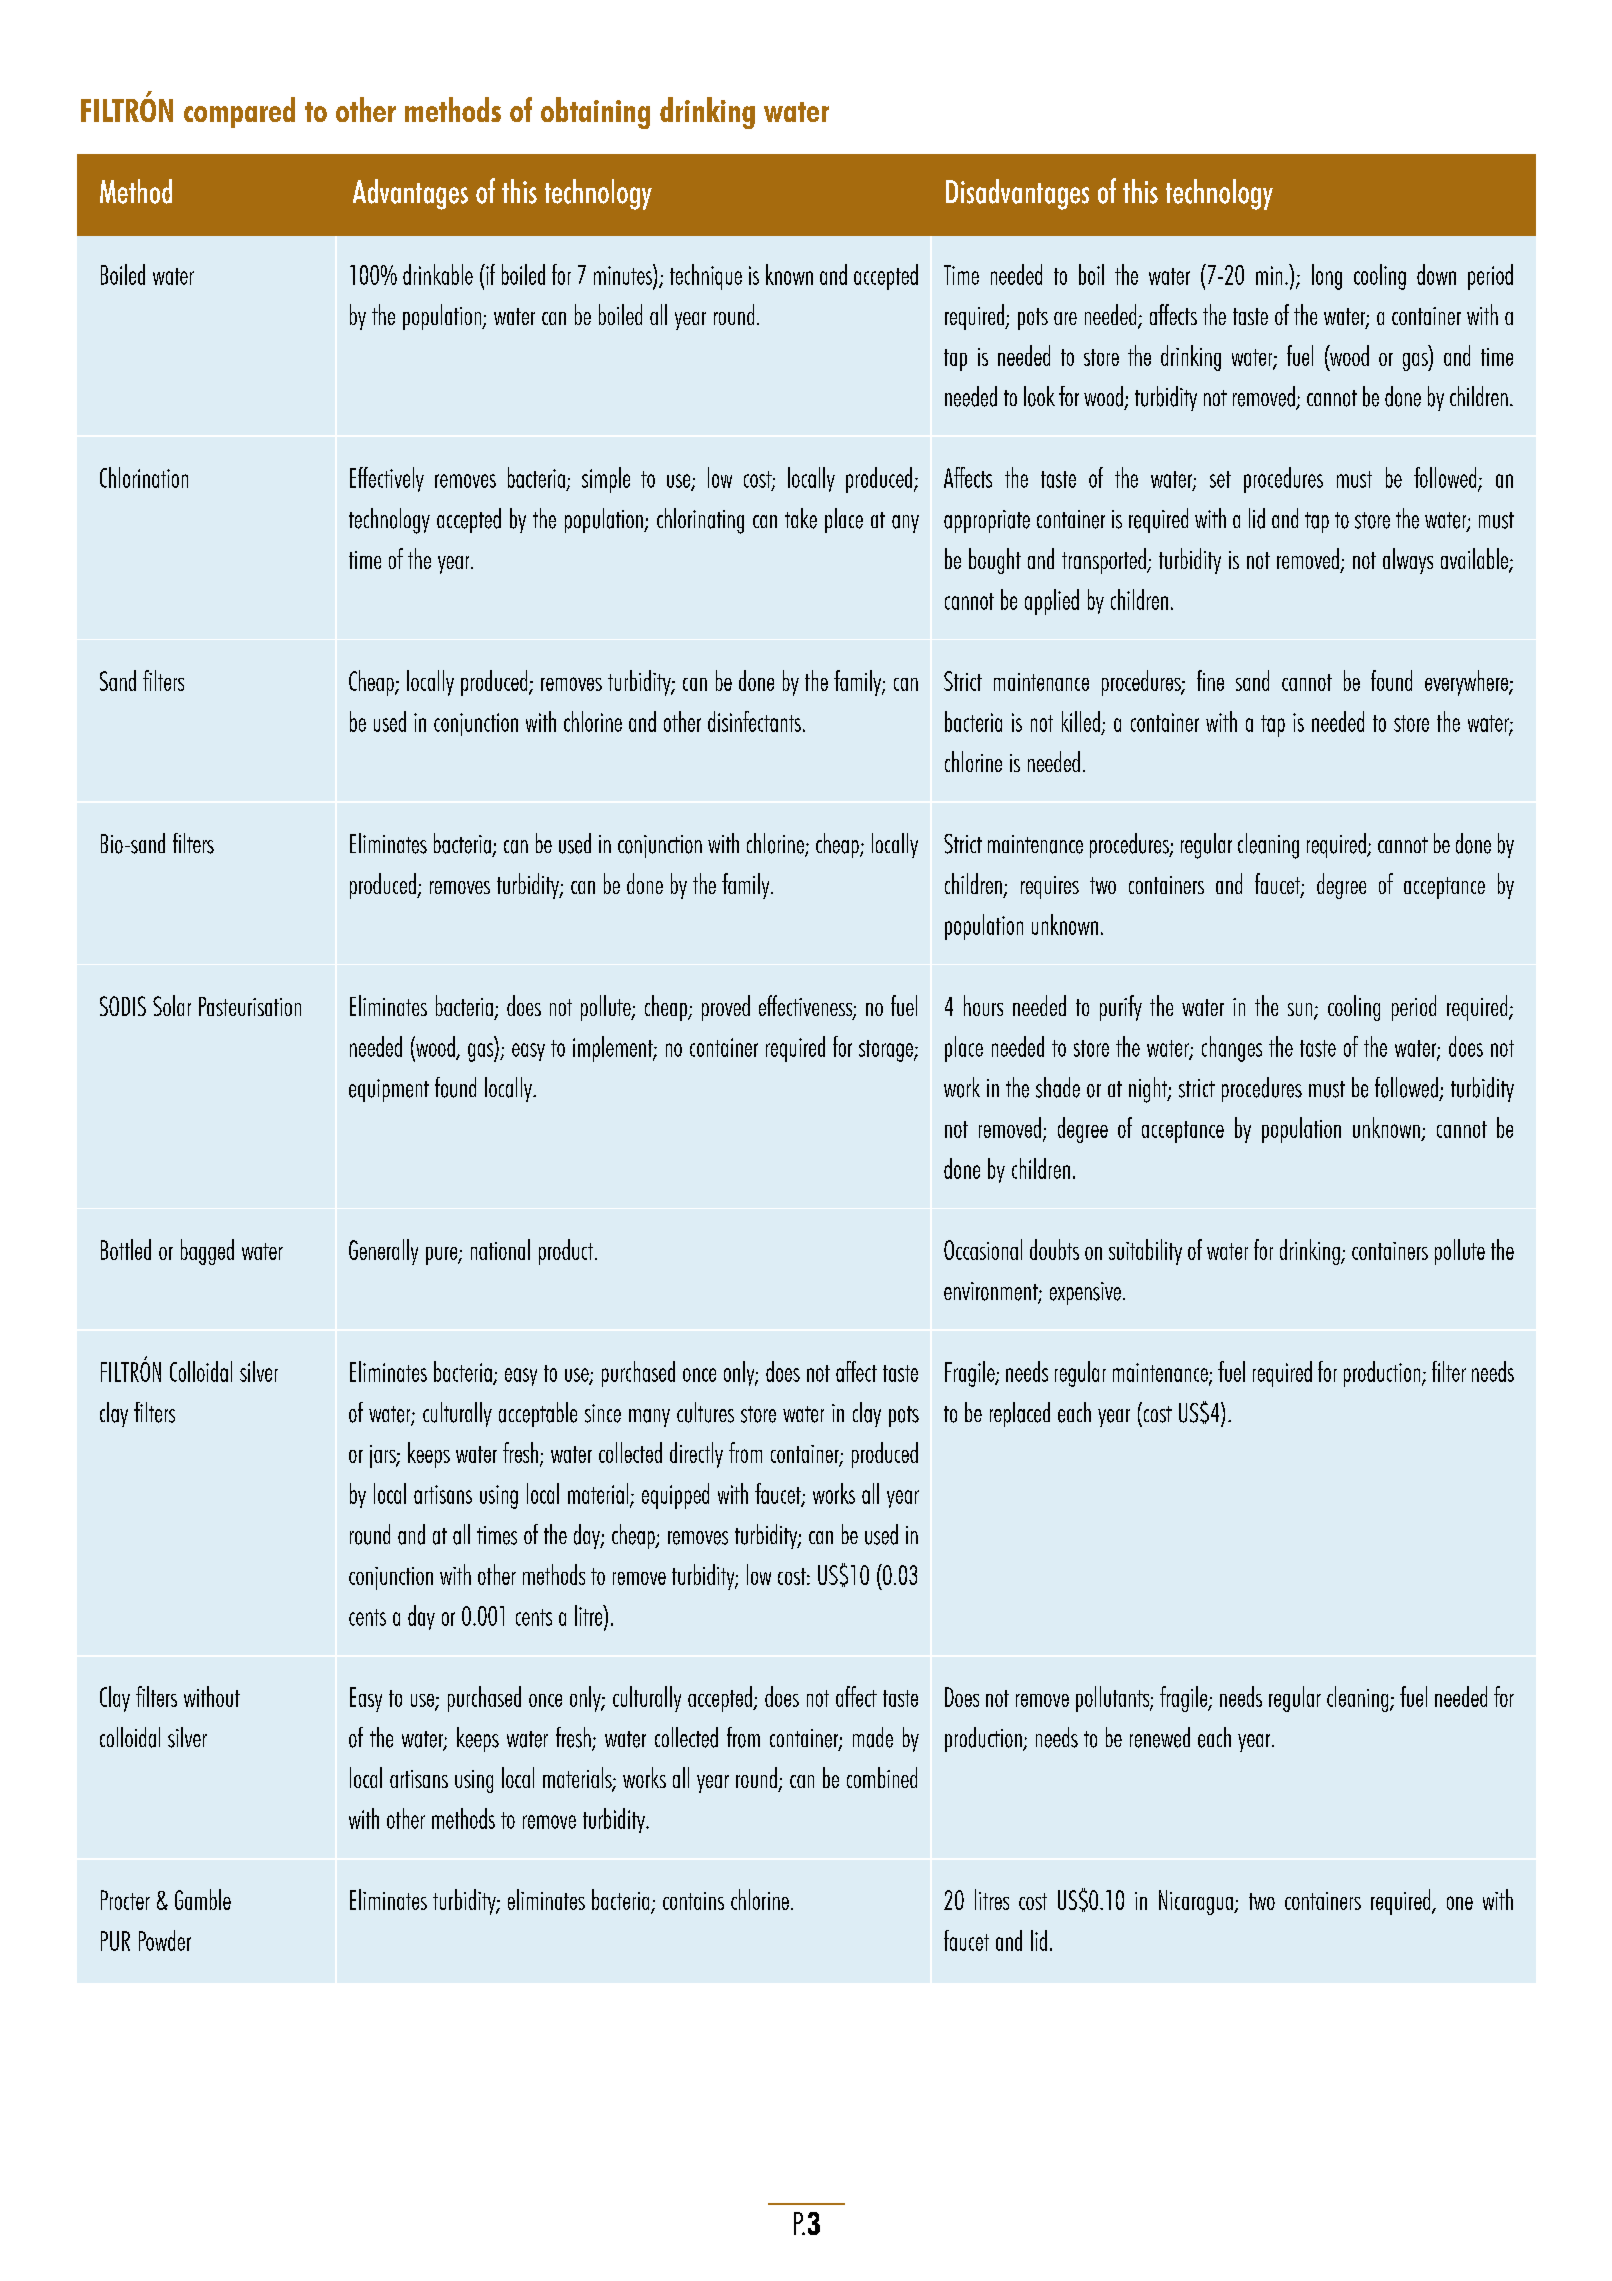 This screenshot has width=1612, height=2281. What do you see at coordinates (203, 1899) in the screenshot?
I see `Gamble` at bounding box center [203, 1899].
